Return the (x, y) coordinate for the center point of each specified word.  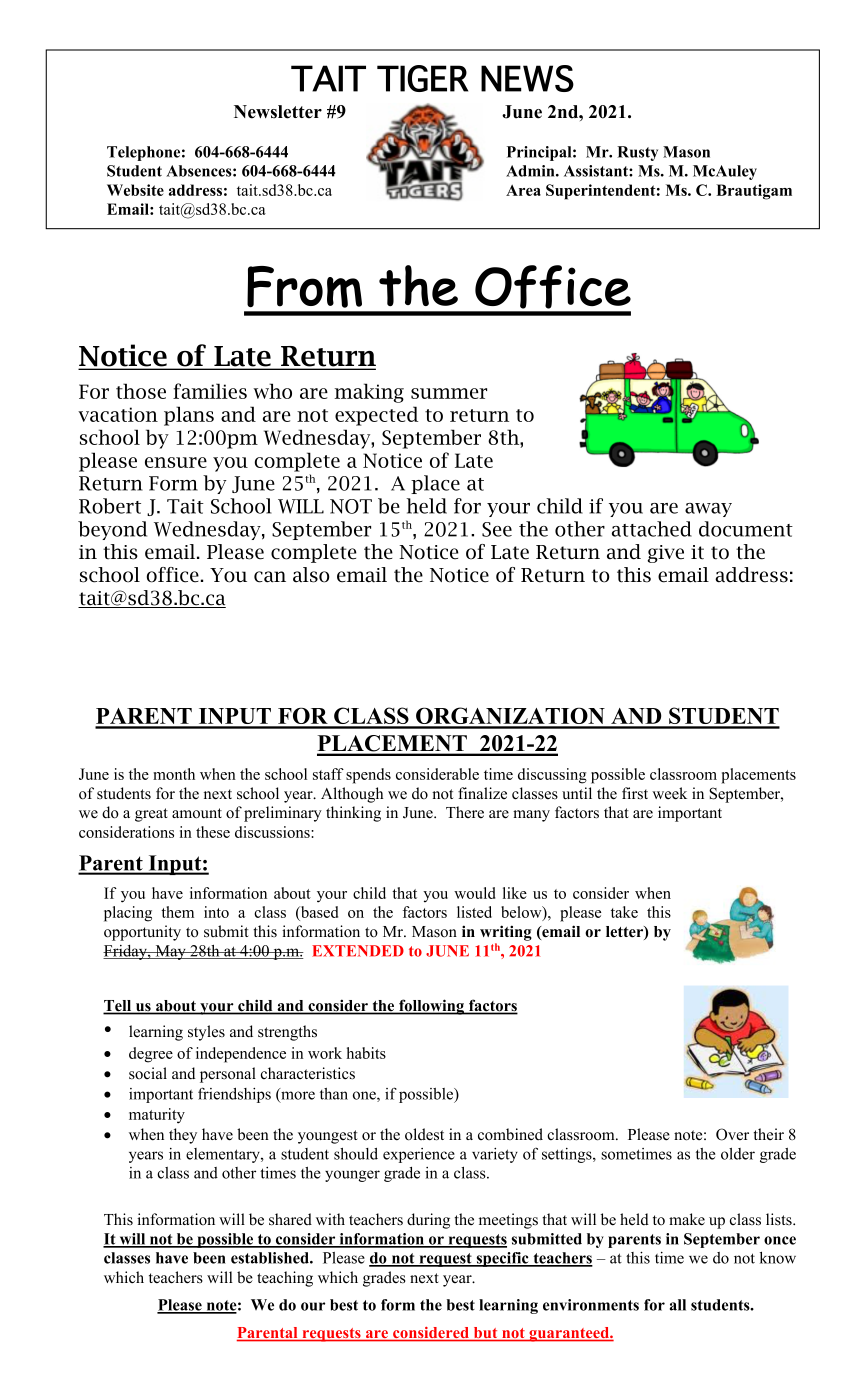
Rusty (637, 153)
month (174, 774)
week (669, 793)
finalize (482, 793)
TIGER (422, 78)
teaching (285, 1279)
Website (135, 190)
